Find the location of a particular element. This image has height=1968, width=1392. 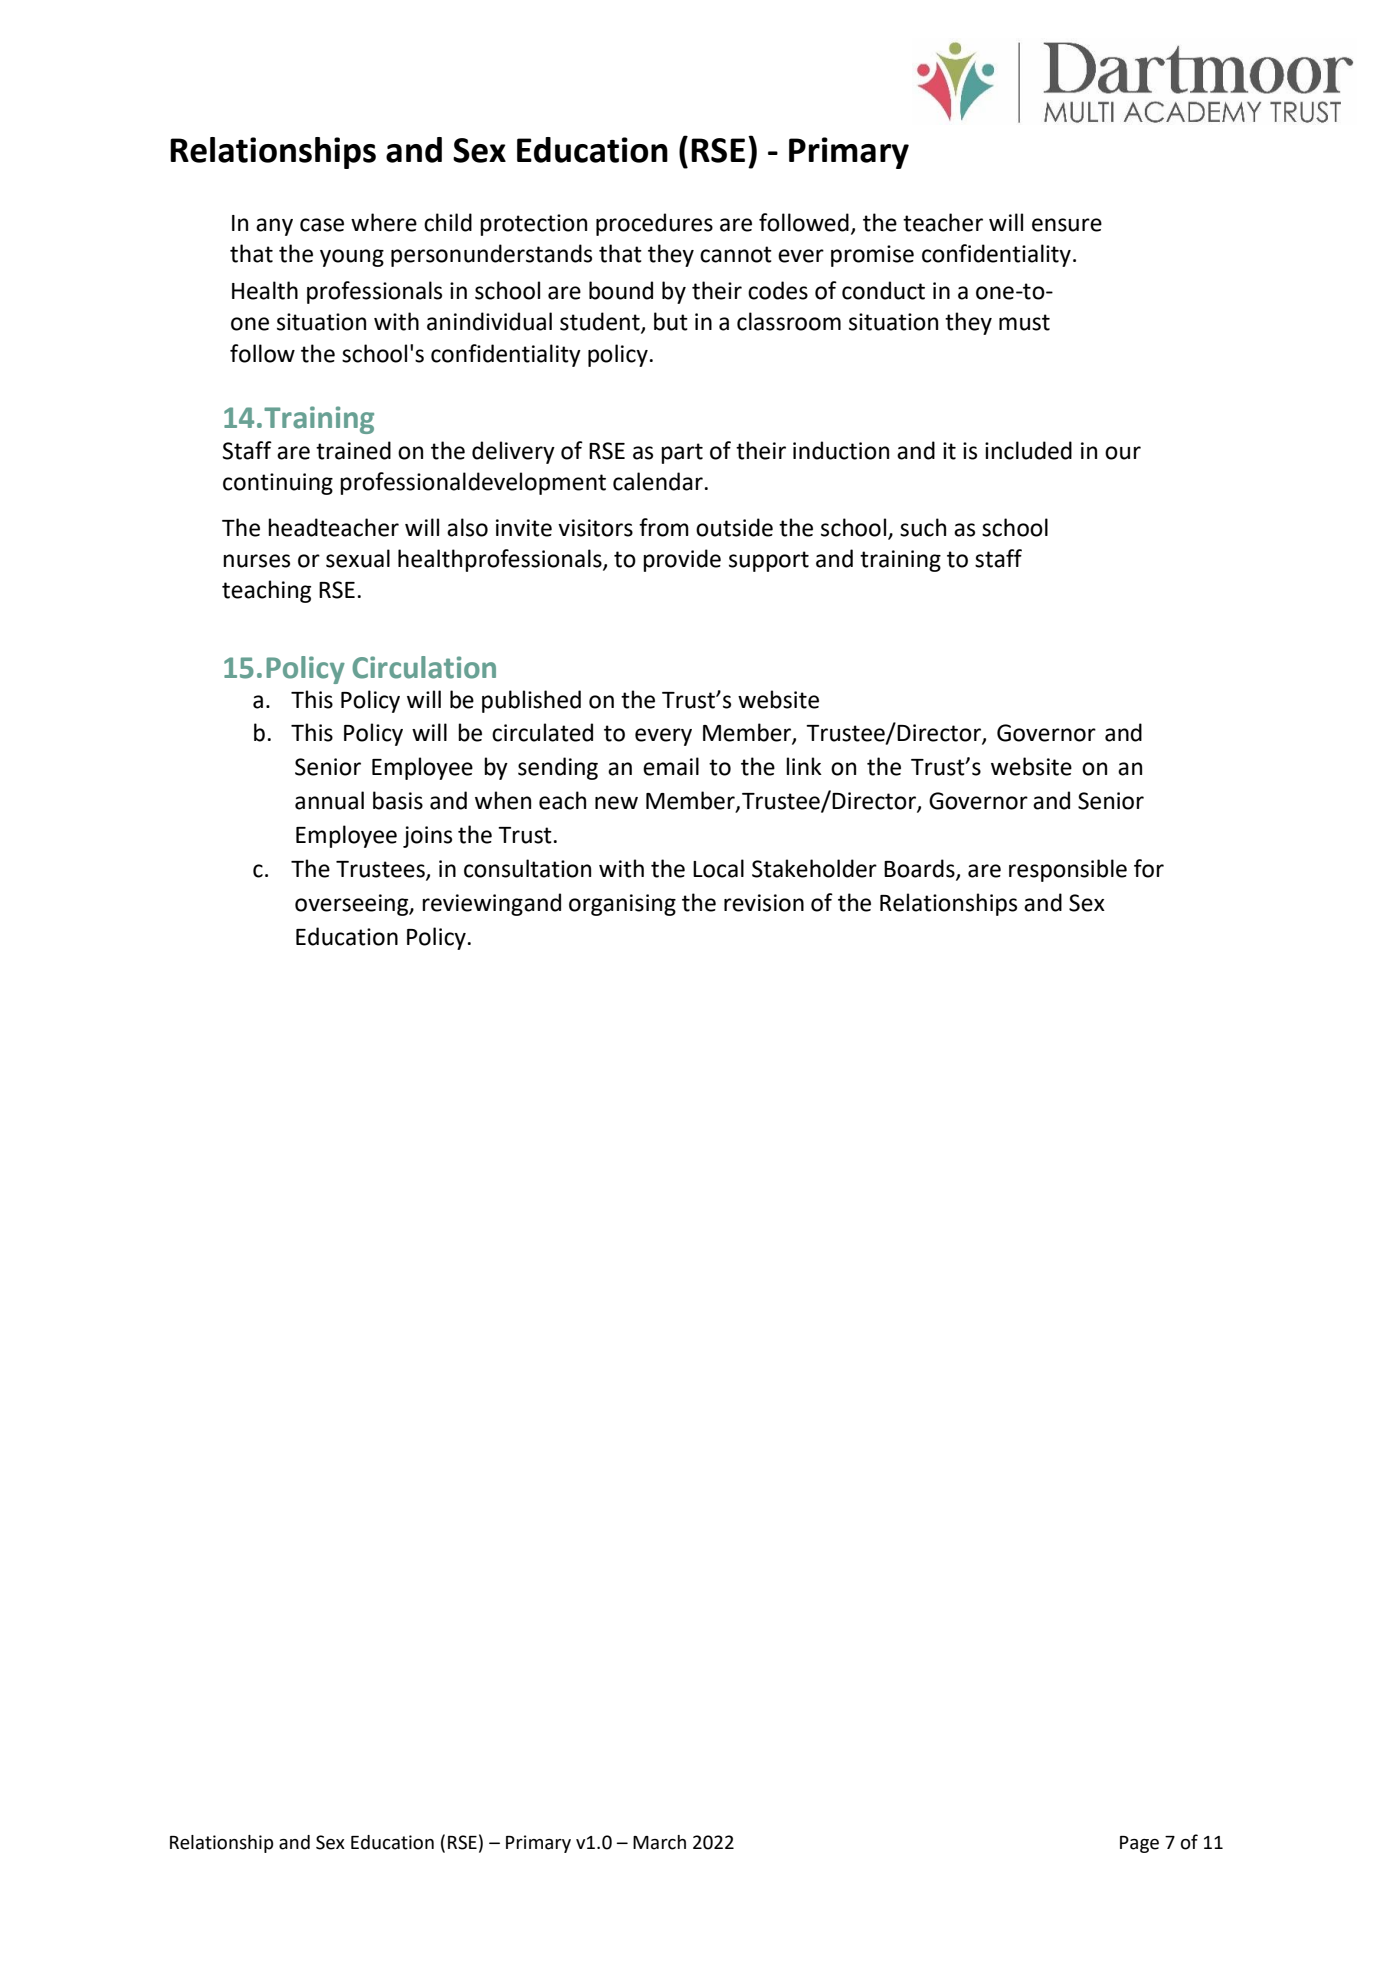

ensure is located at coordinates (1067, 225).
